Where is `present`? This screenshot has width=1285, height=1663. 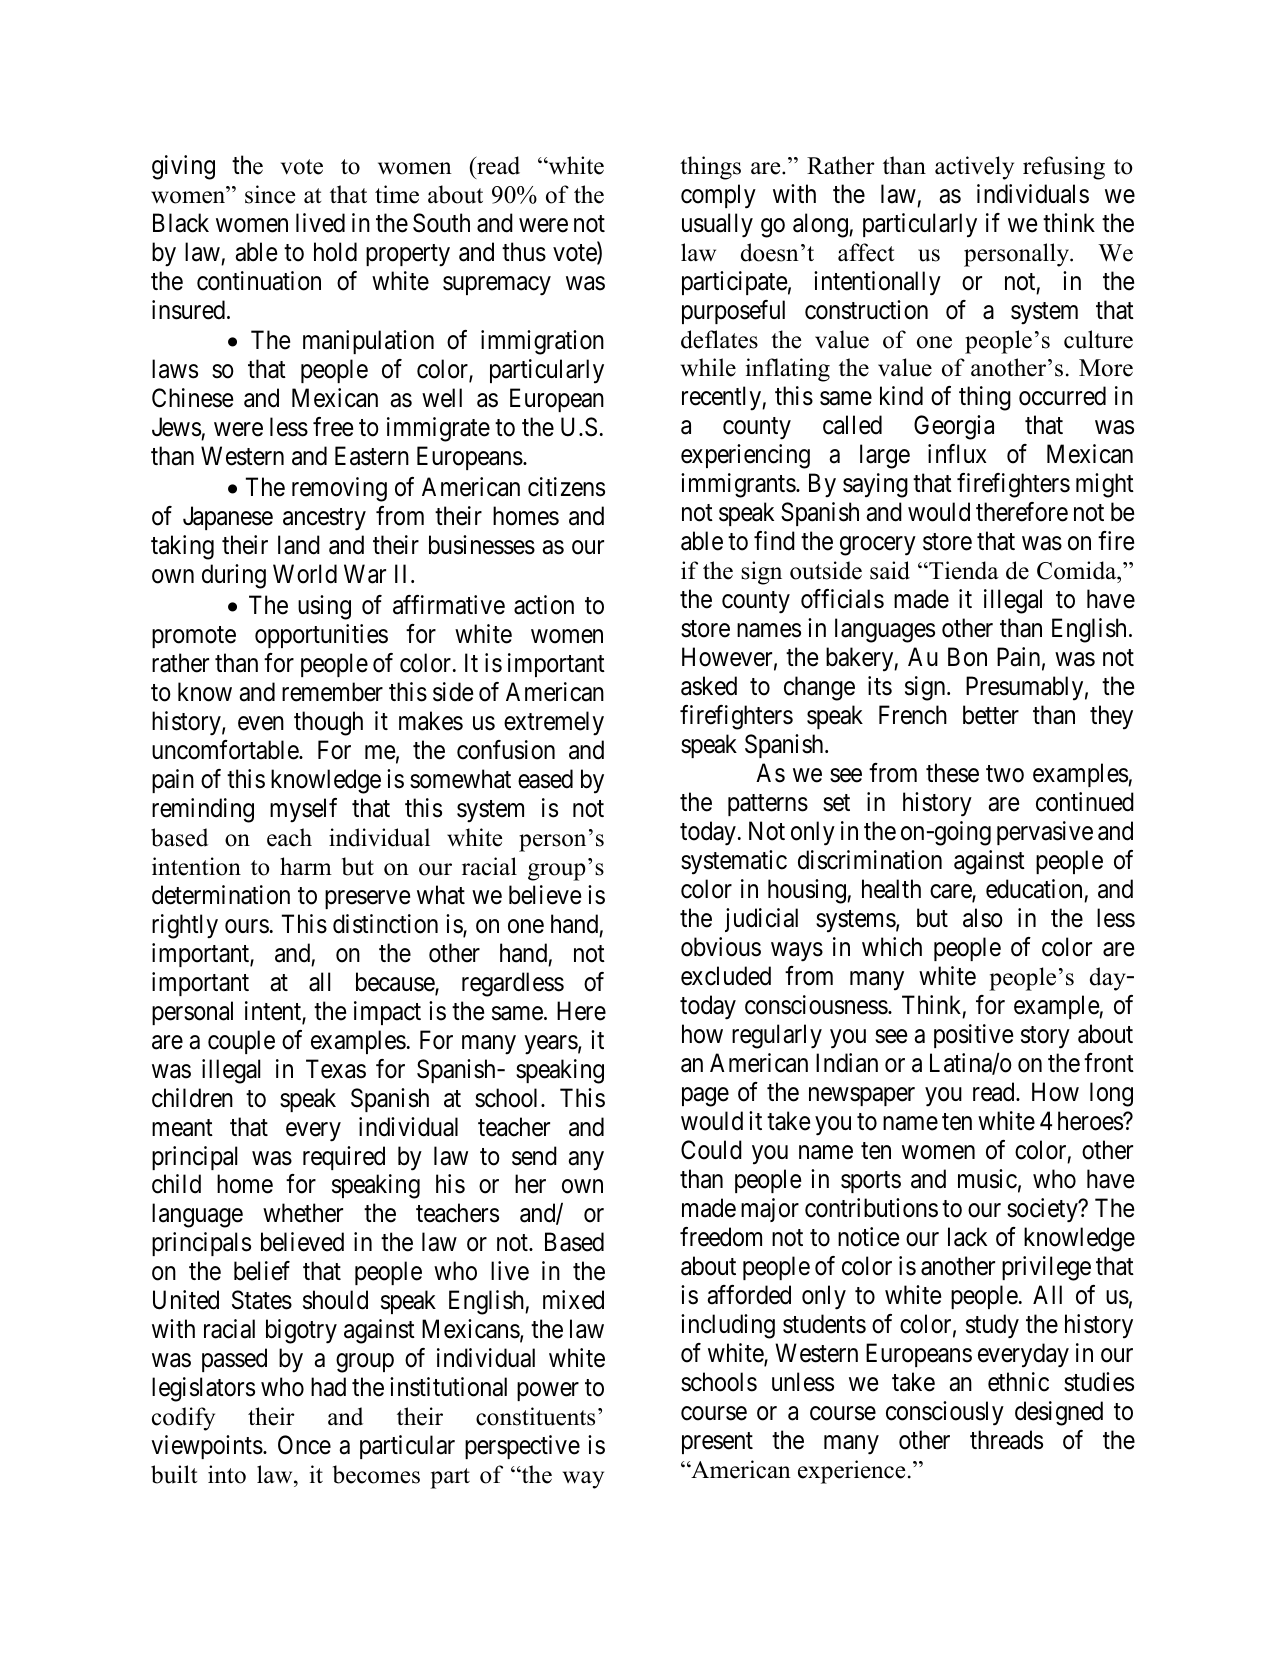 present is located at coordinates (717, 1443).
